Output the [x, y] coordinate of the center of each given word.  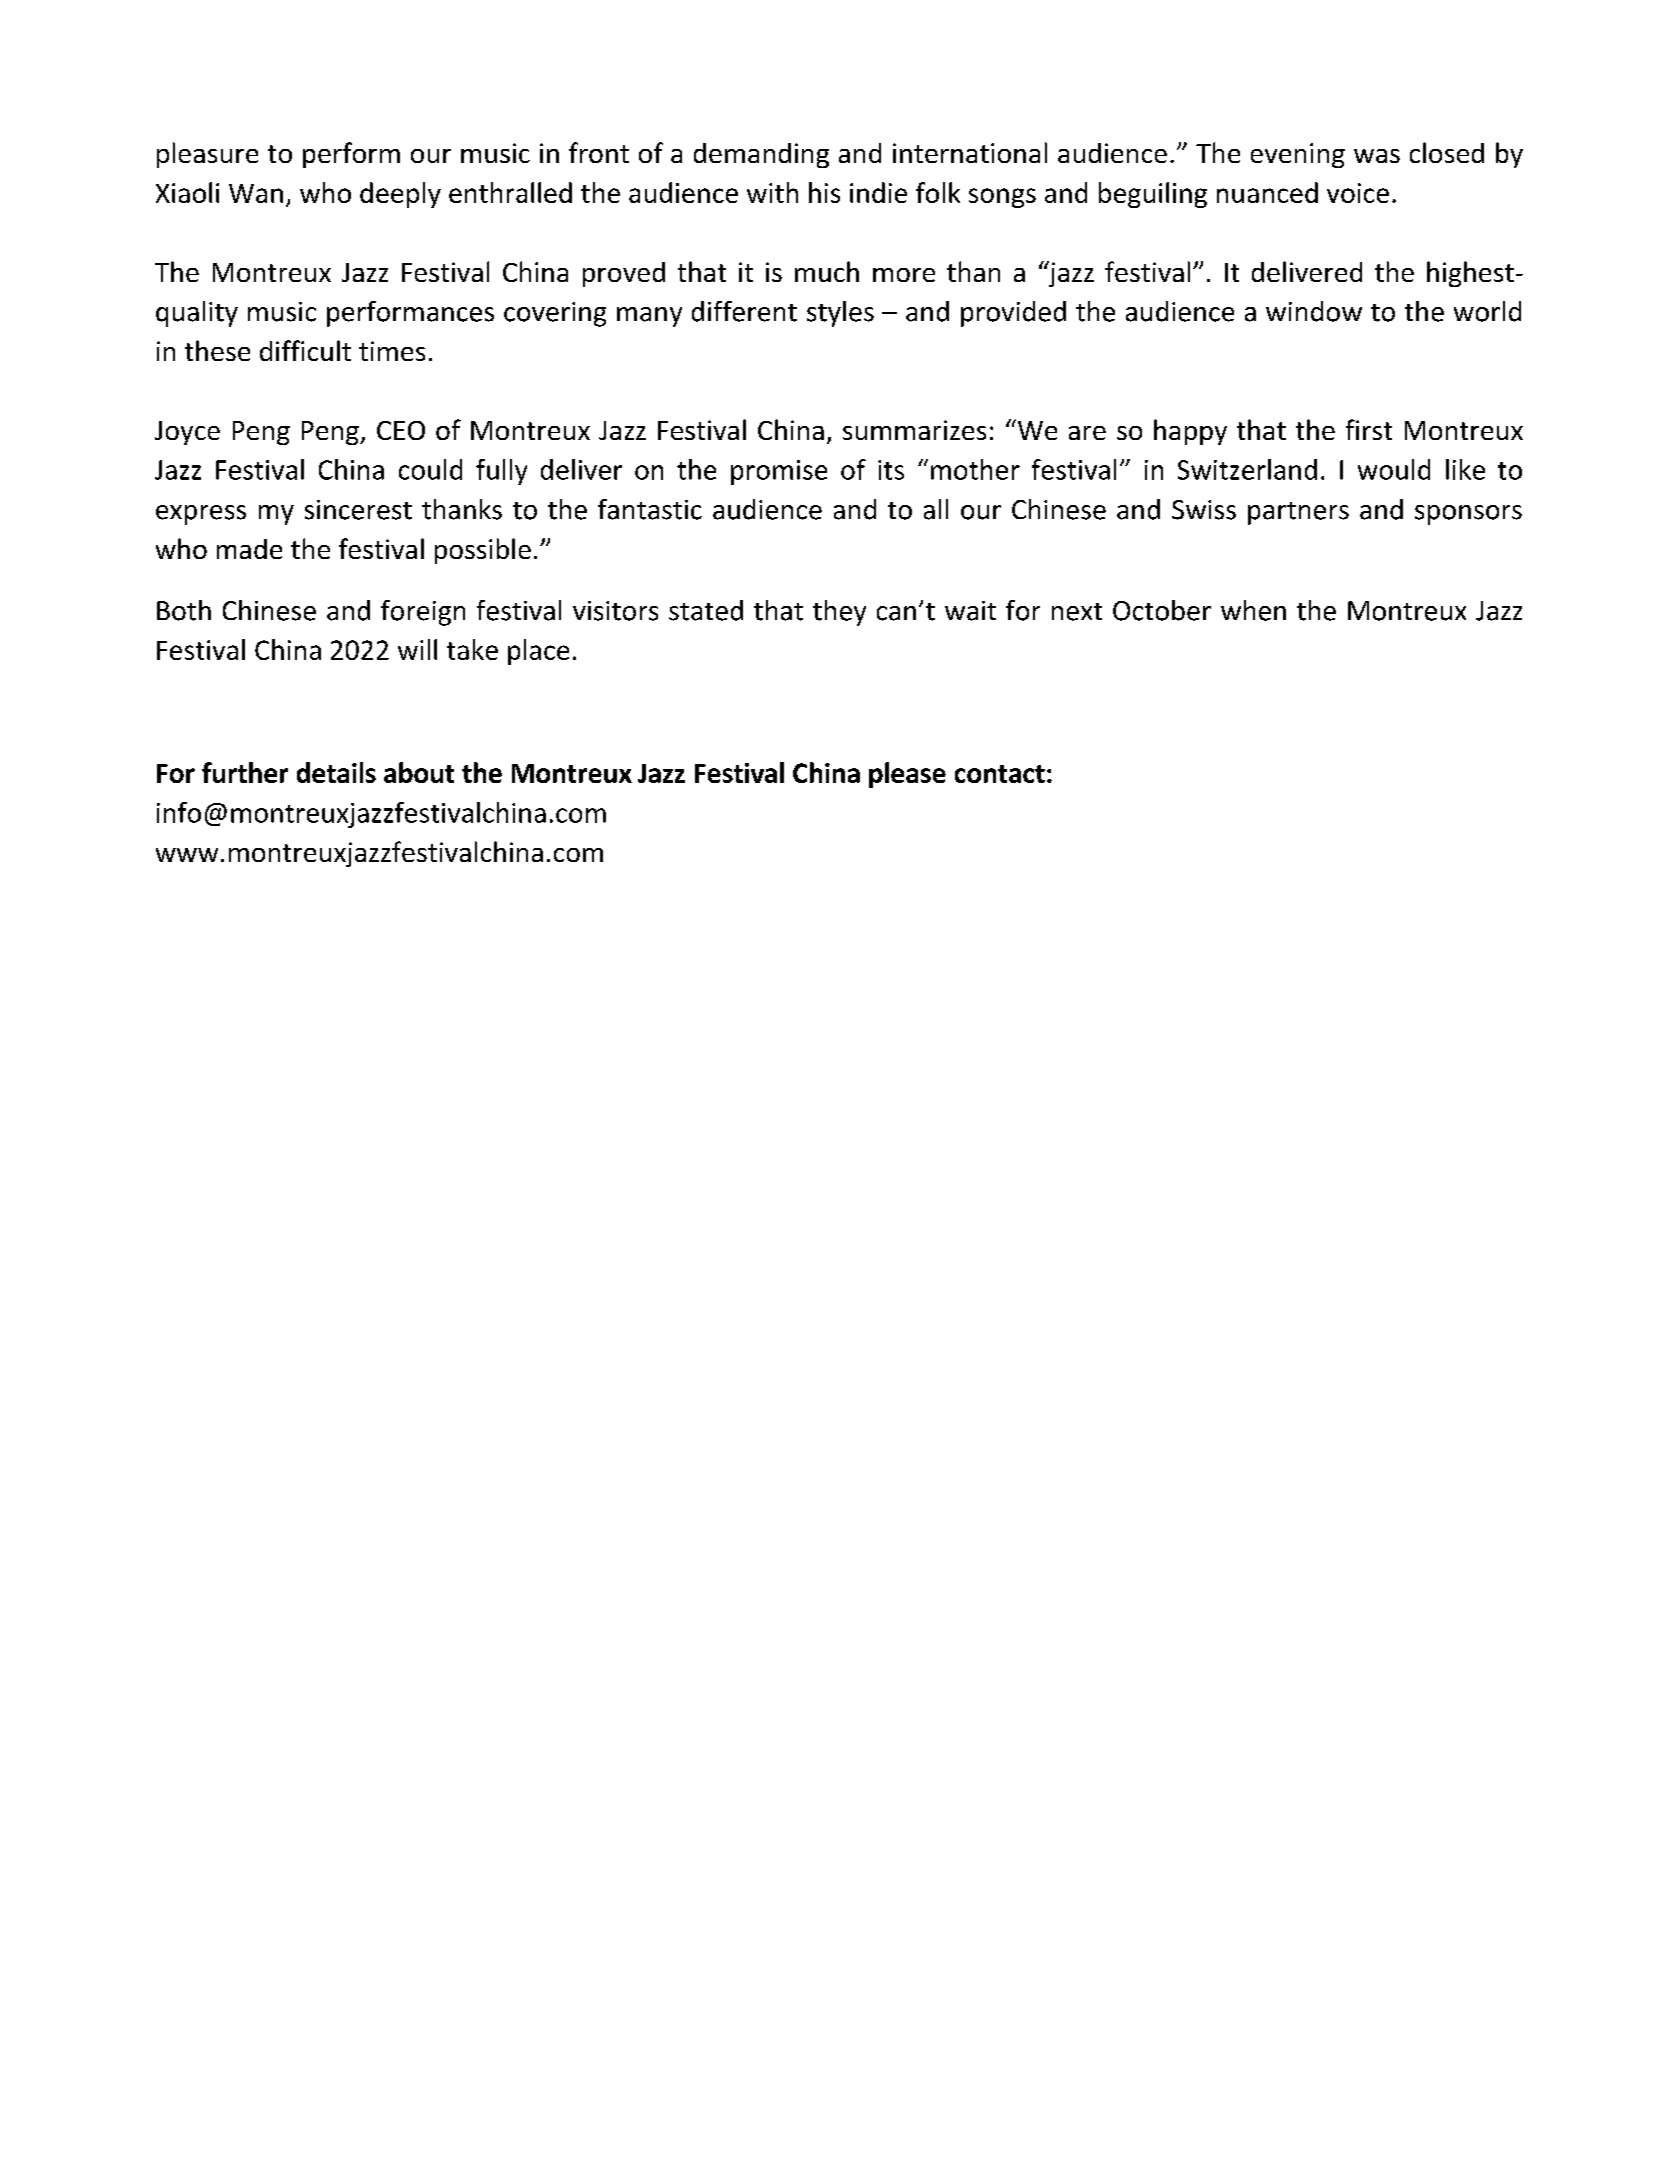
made [249, 549]
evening [1298, 155]
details [336, 772]
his [824, 192]
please [907, 775]
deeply [400, 195]
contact [1000, 774]
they [839, 613]
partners [1298, 513]
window [1314, 311]
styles [840, 314]
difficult [305, 350]
